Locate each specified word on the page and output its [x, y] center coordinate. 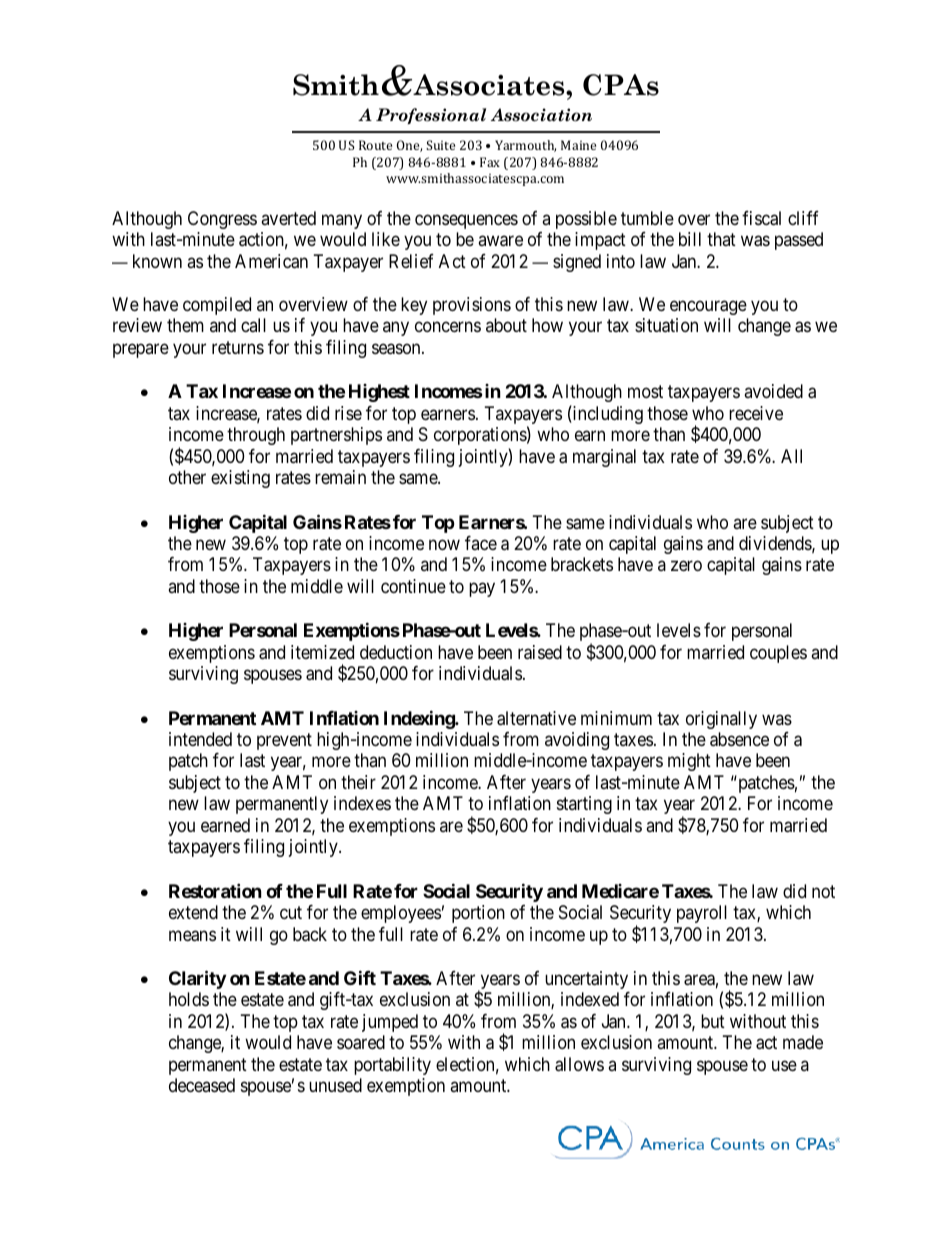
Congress [222, 220]
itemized [322, 652]
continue [413, 586]
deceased [202, 1085]
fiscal [761, 218]
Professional [431, 116]
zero [686, 566]
